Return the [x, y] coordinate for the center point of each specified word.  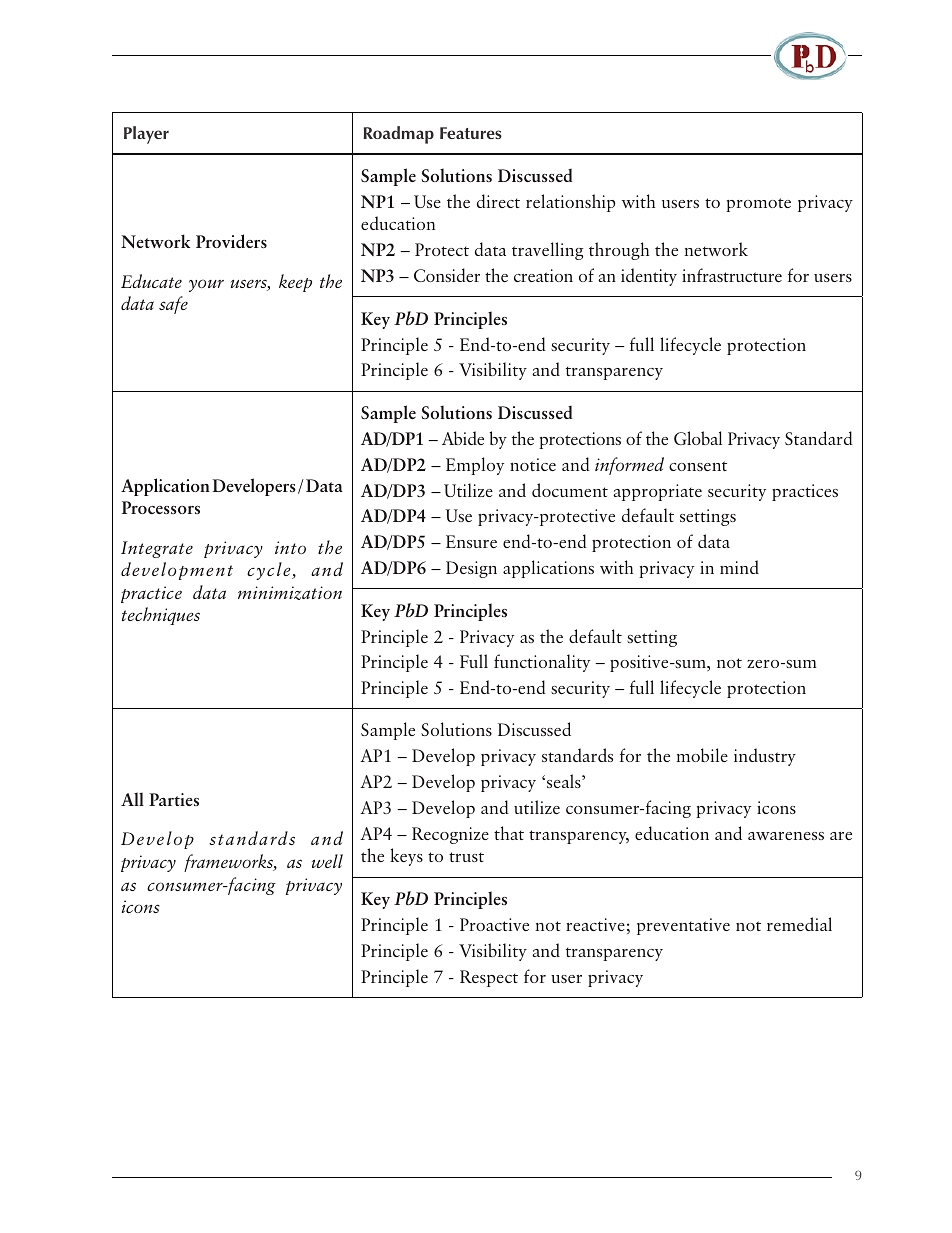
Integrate [157, 549]
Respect [489, 978]
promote [758, 205]
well [327, 861]
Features [471, 133]
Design [471, 569]
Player [146, 135]
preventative [683, 926]
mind [739, 567]
